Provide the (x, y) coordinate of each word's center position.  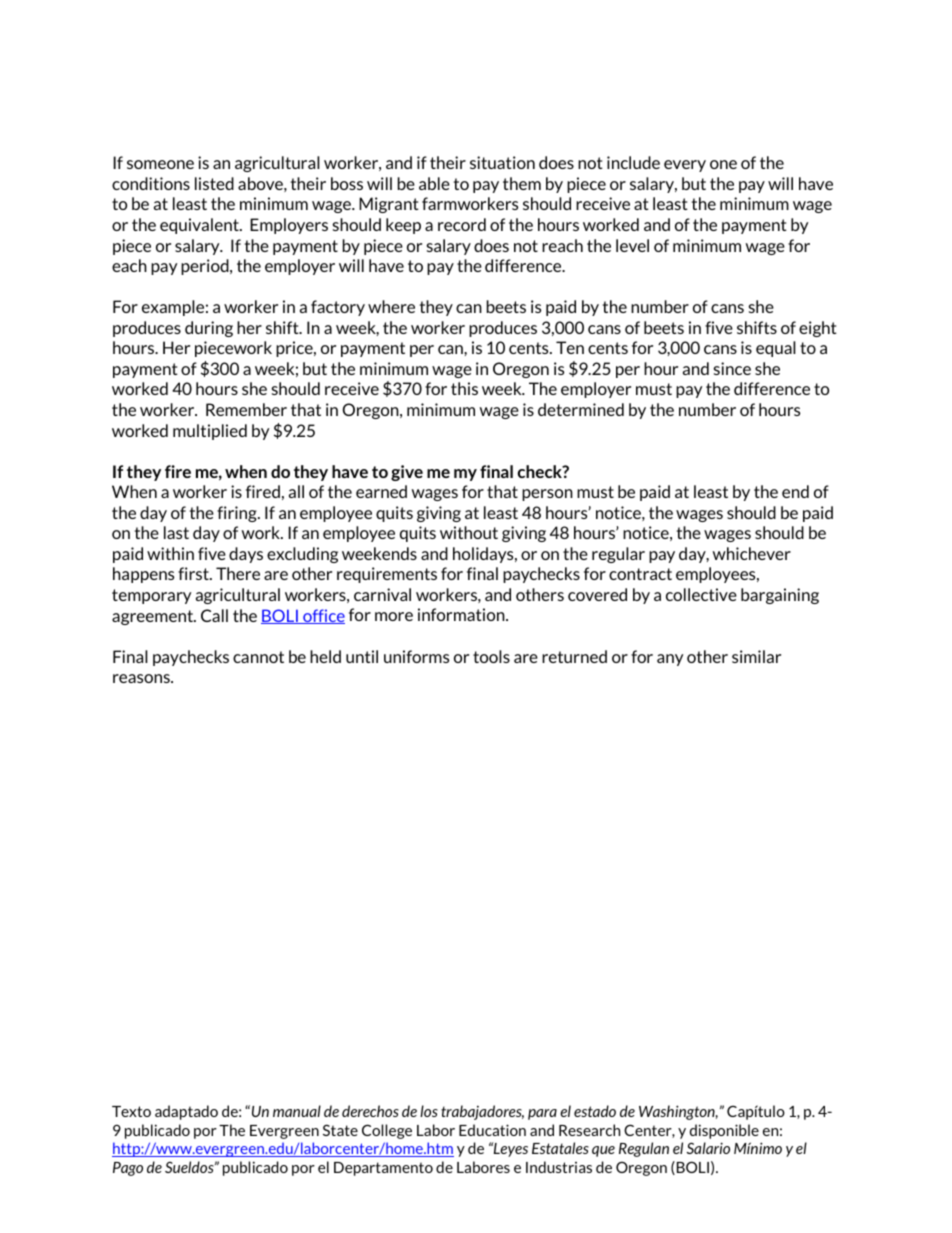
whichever (752, 553)
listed (214, 183)
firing (238, 514)
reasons (142, 678)
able (434, 183)
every (685, 166)
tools (491, 656)
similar (756, 656)
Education (492, 1130)
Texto (131, 1111)
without (469, 532)
